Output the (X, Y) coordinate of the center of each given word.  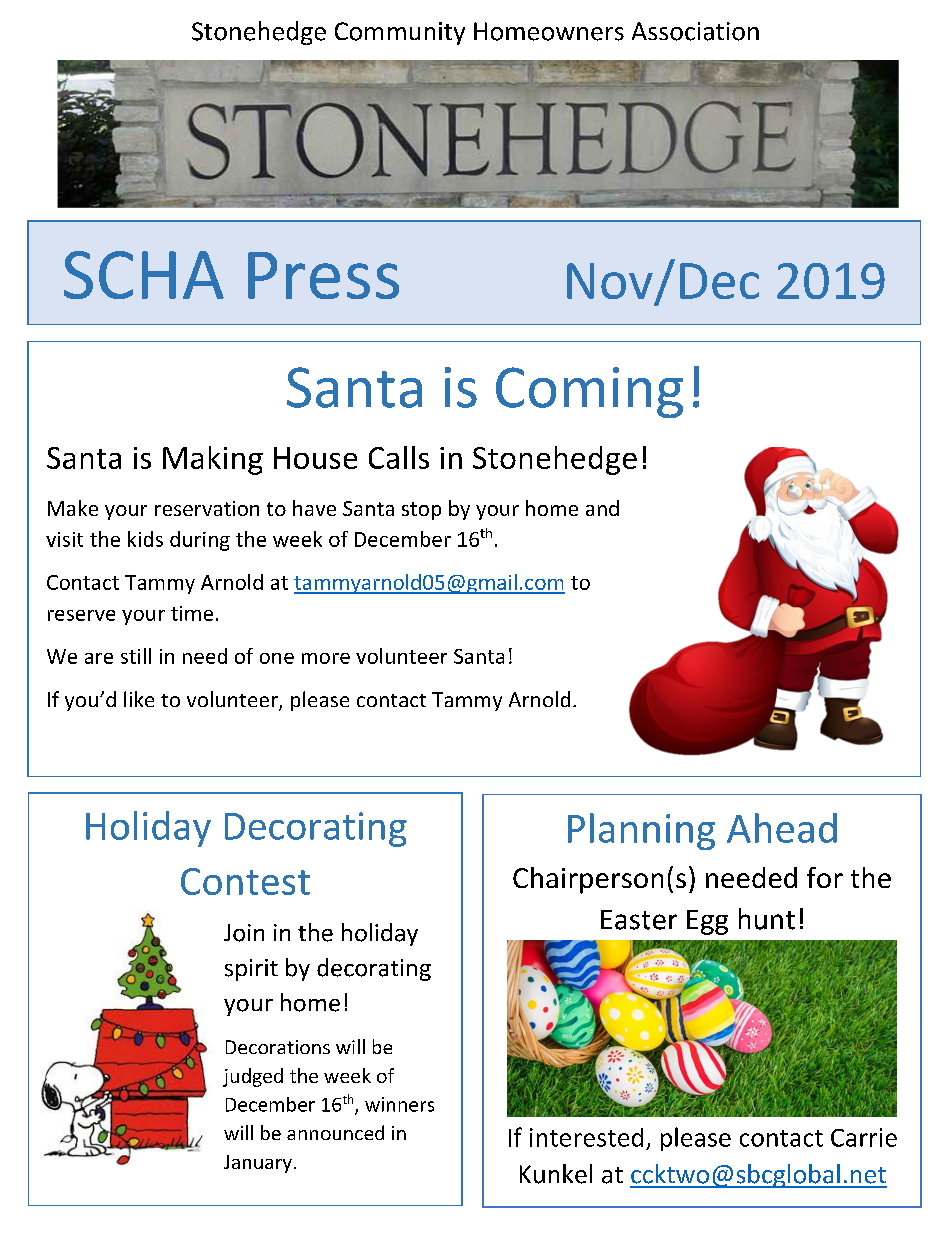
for (825, 877)
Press (323, 275)
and (602, 508)
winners (399, 1104)
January (258, 1164)
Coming (589, 392)
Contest (245, 881)
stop (421, 511)
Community (400, 33)
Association (695, 31)
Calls (399, 457)
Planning (641, 831)
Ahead (782, 828)
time (192, 613)
